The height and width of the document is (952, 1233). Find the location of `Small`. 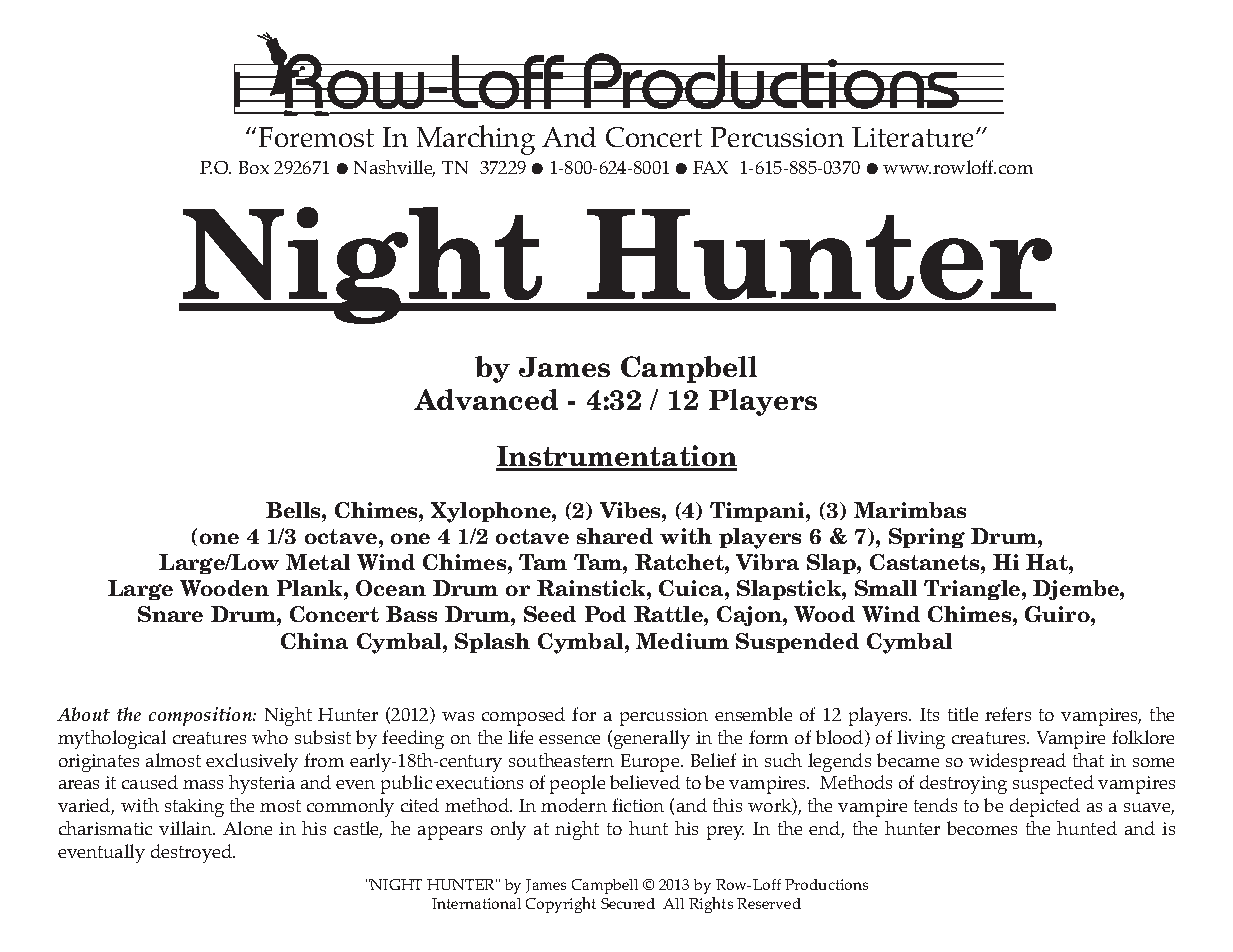

Small is located at coordinates (886, 588).
